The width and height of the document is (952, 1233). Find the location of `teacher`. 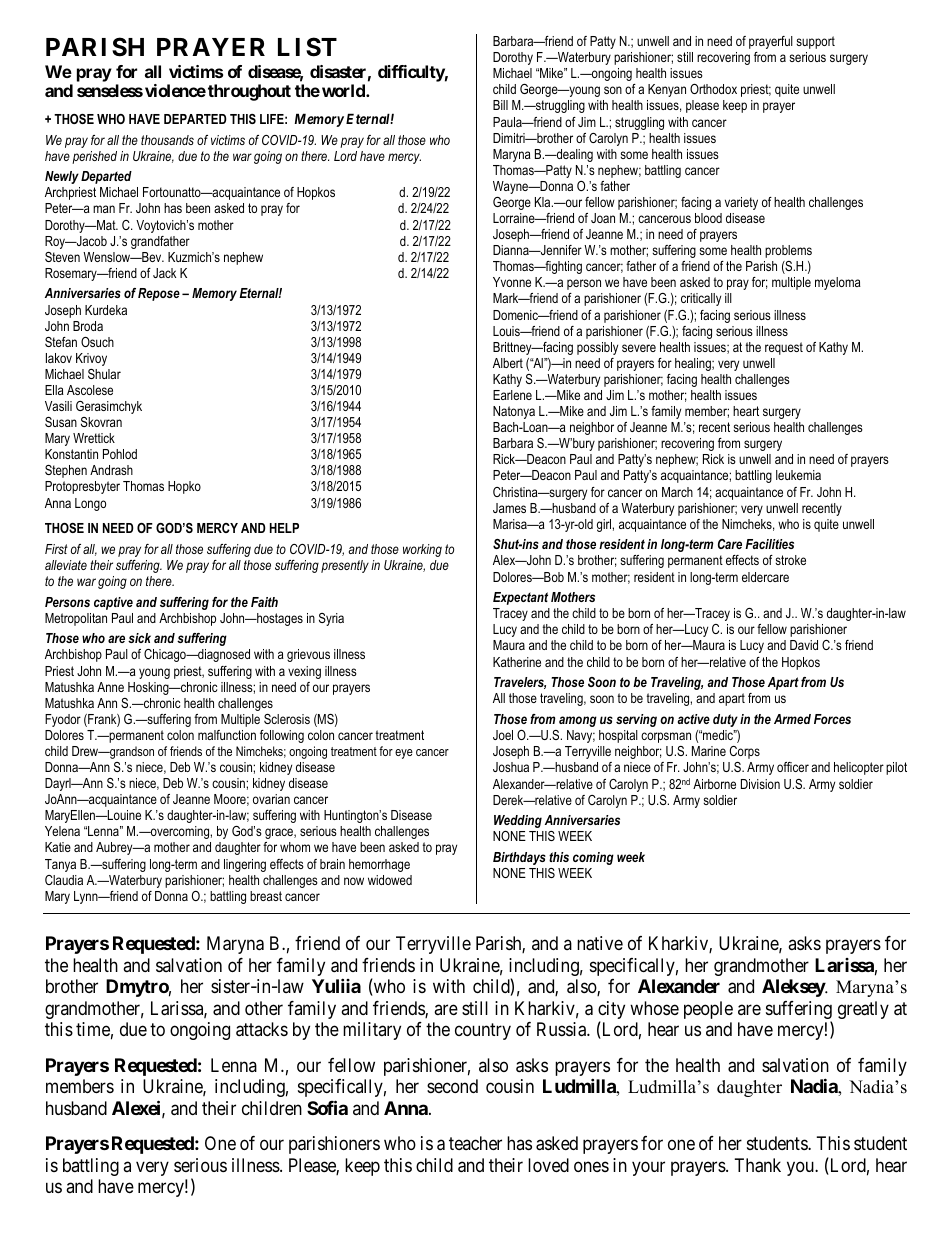

teacher is located at coordinates (475, 1143).
